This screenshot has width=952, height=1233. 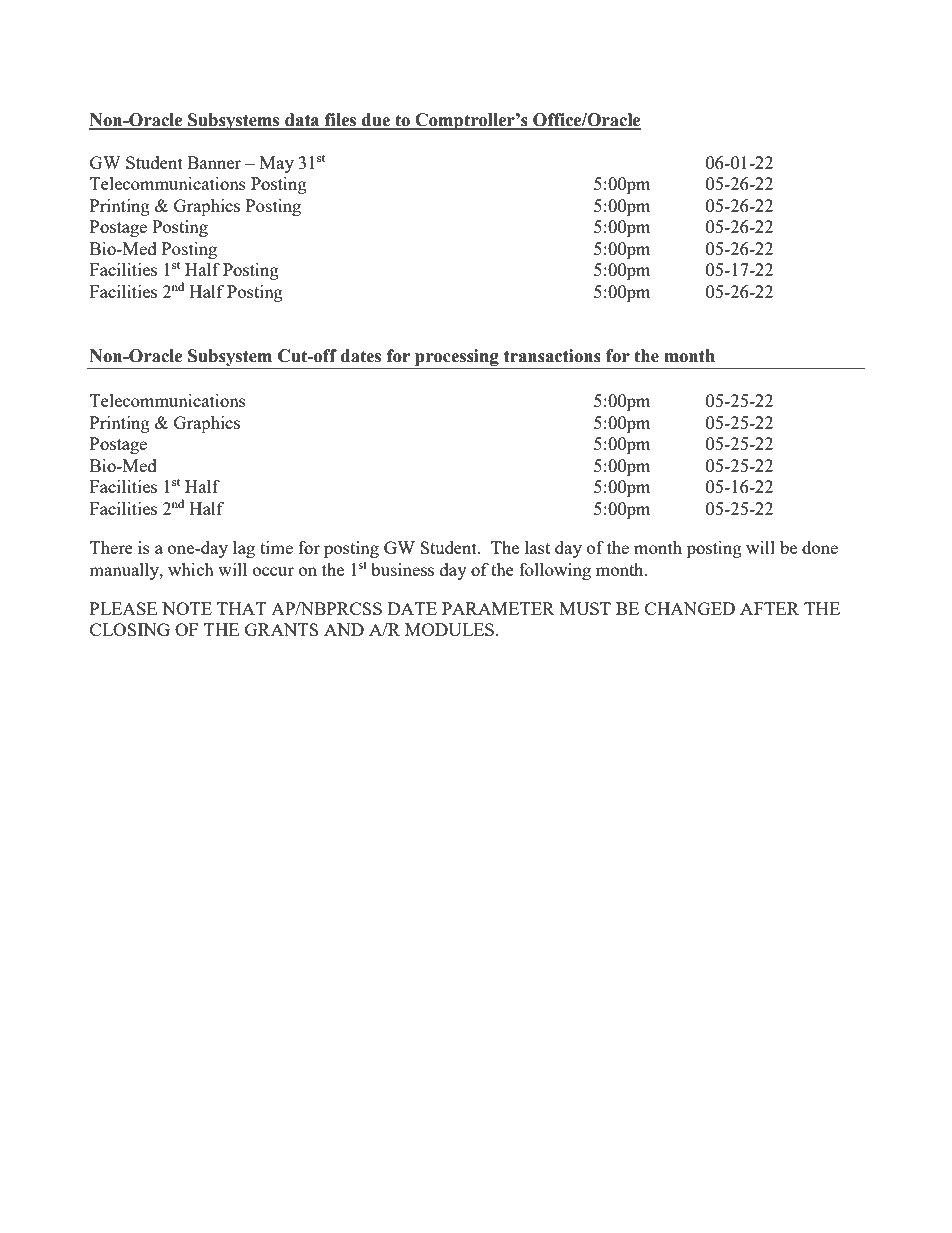 I want to click on files, so click(x=341, y=121).
